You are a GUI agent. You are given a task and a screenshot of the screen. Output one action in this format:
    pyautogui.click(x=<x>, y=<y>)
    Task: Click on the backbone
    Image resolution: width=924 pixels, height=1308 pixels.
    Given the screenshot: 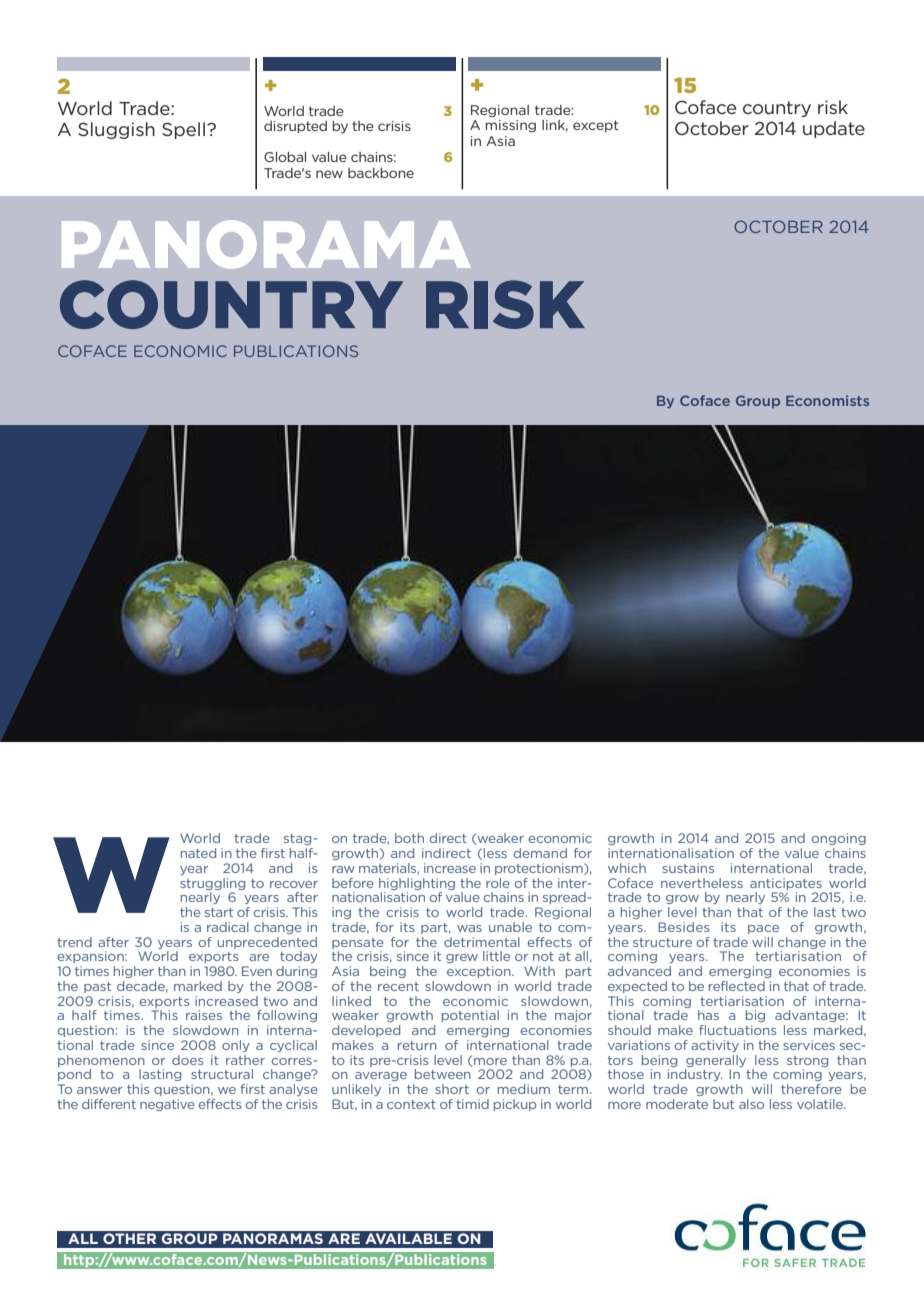 What is the action you would take?
    pyautogui.click(x=381, y=173)
